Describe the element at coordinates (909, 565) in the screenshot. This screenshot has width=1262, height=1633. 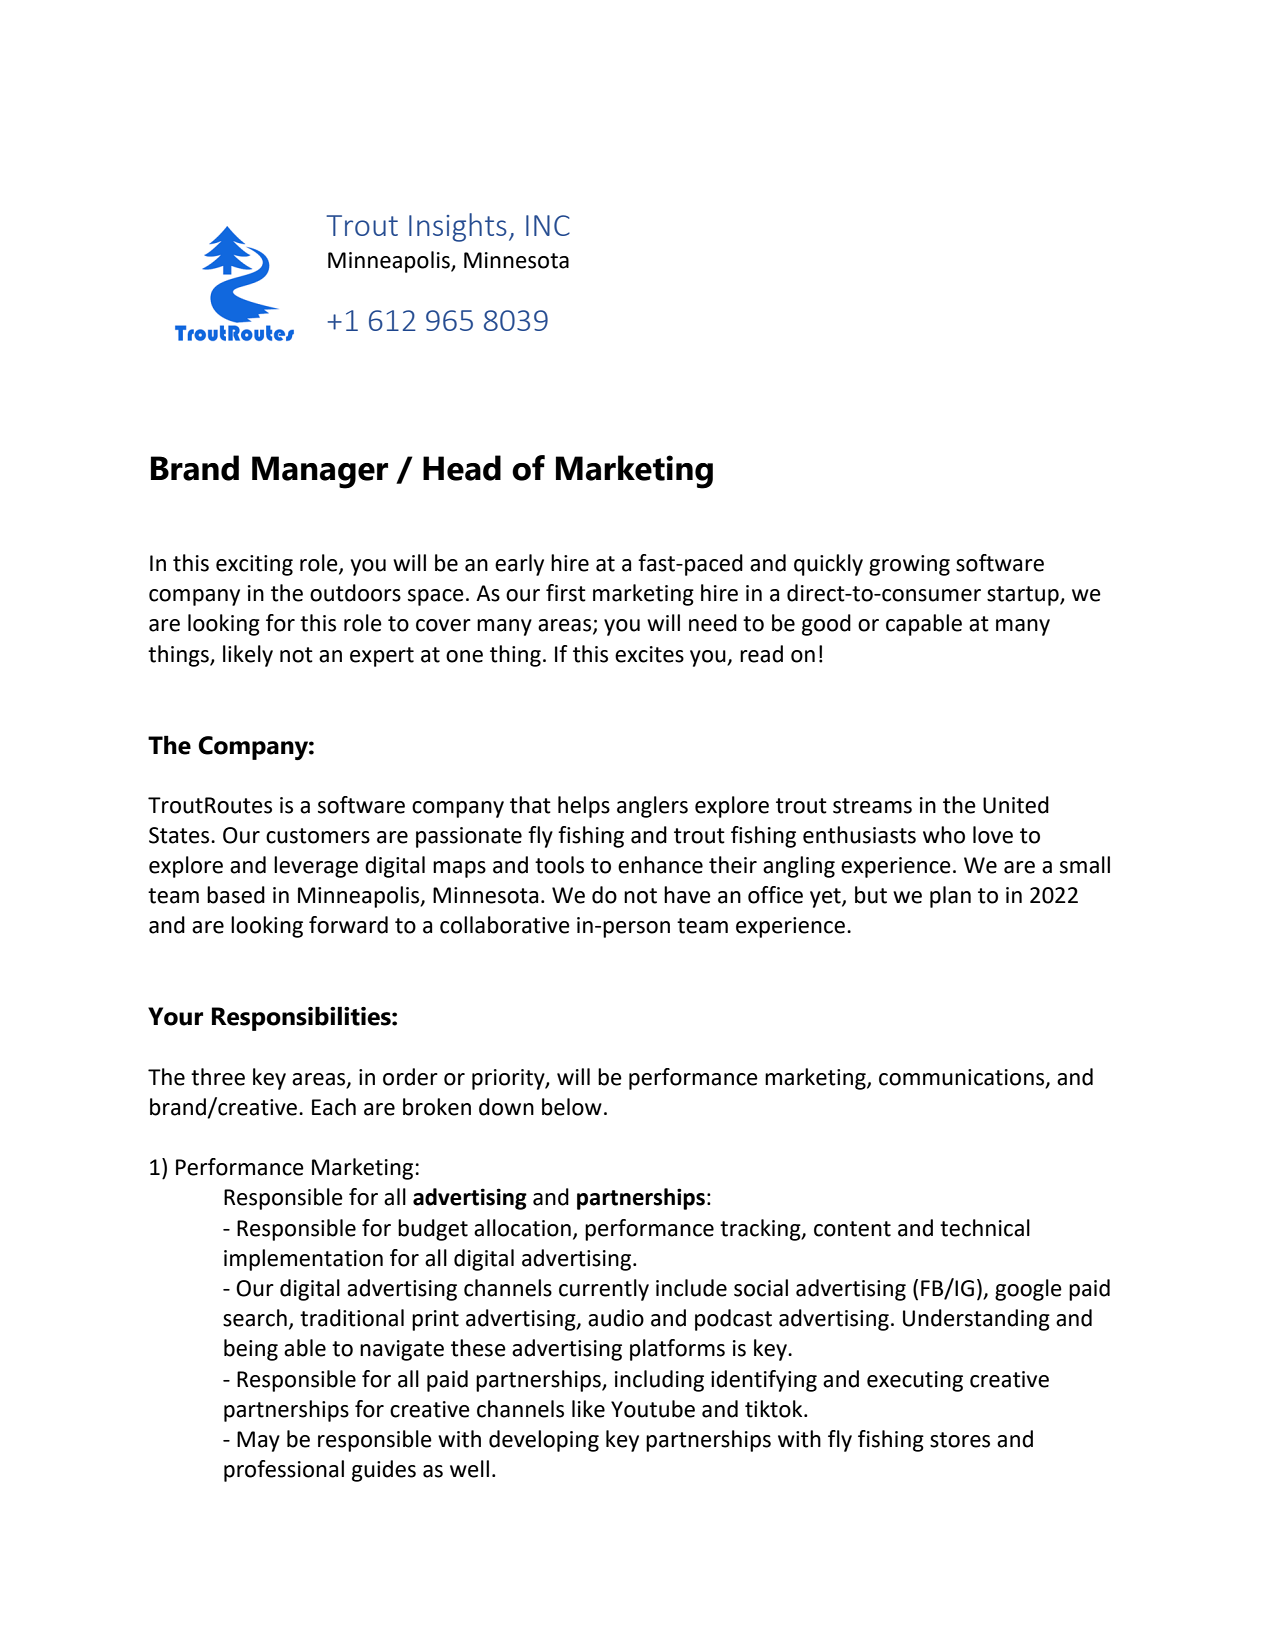
I see `growing` at that location.
